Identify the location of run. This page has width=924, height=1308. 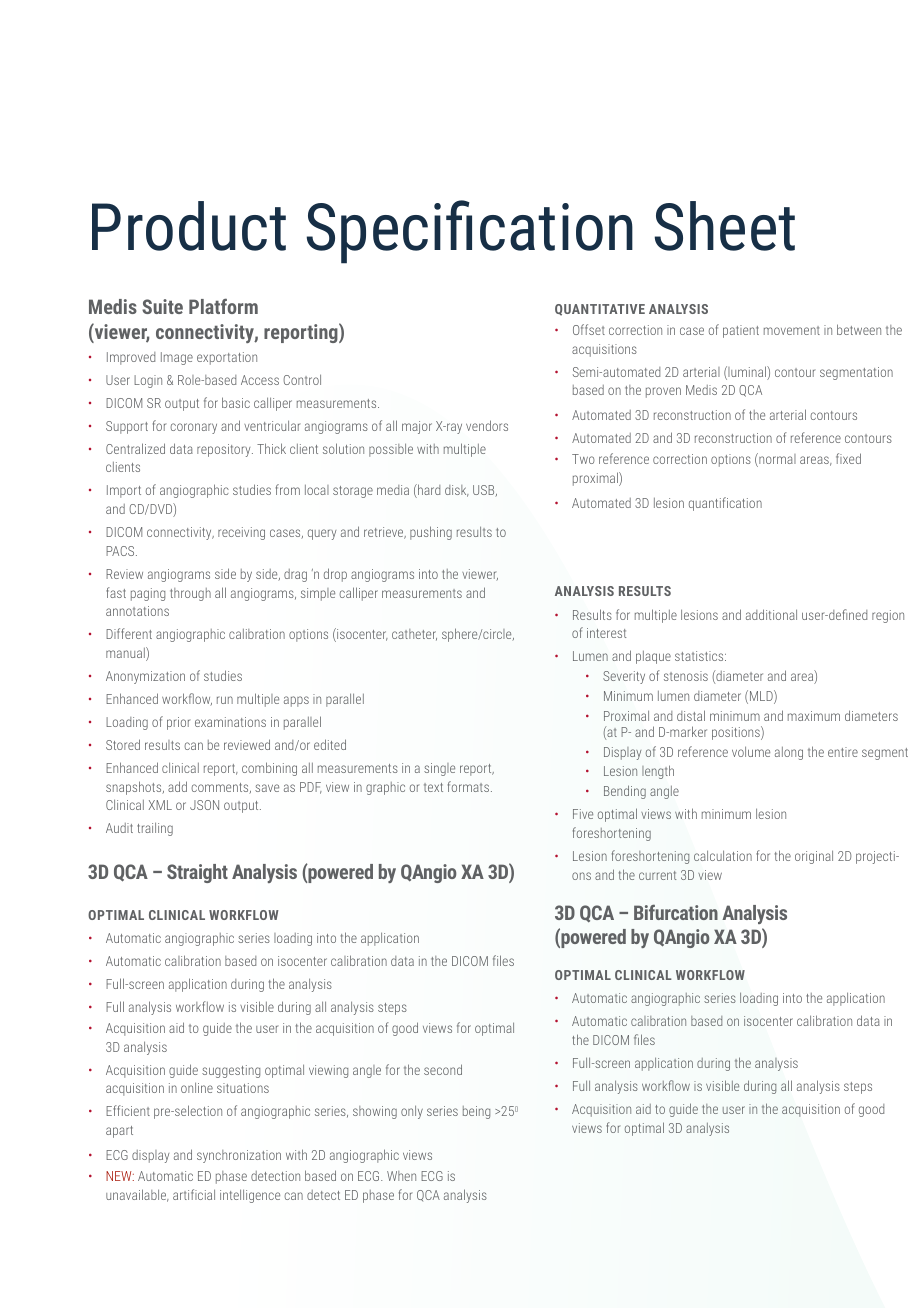
(225, 700).
